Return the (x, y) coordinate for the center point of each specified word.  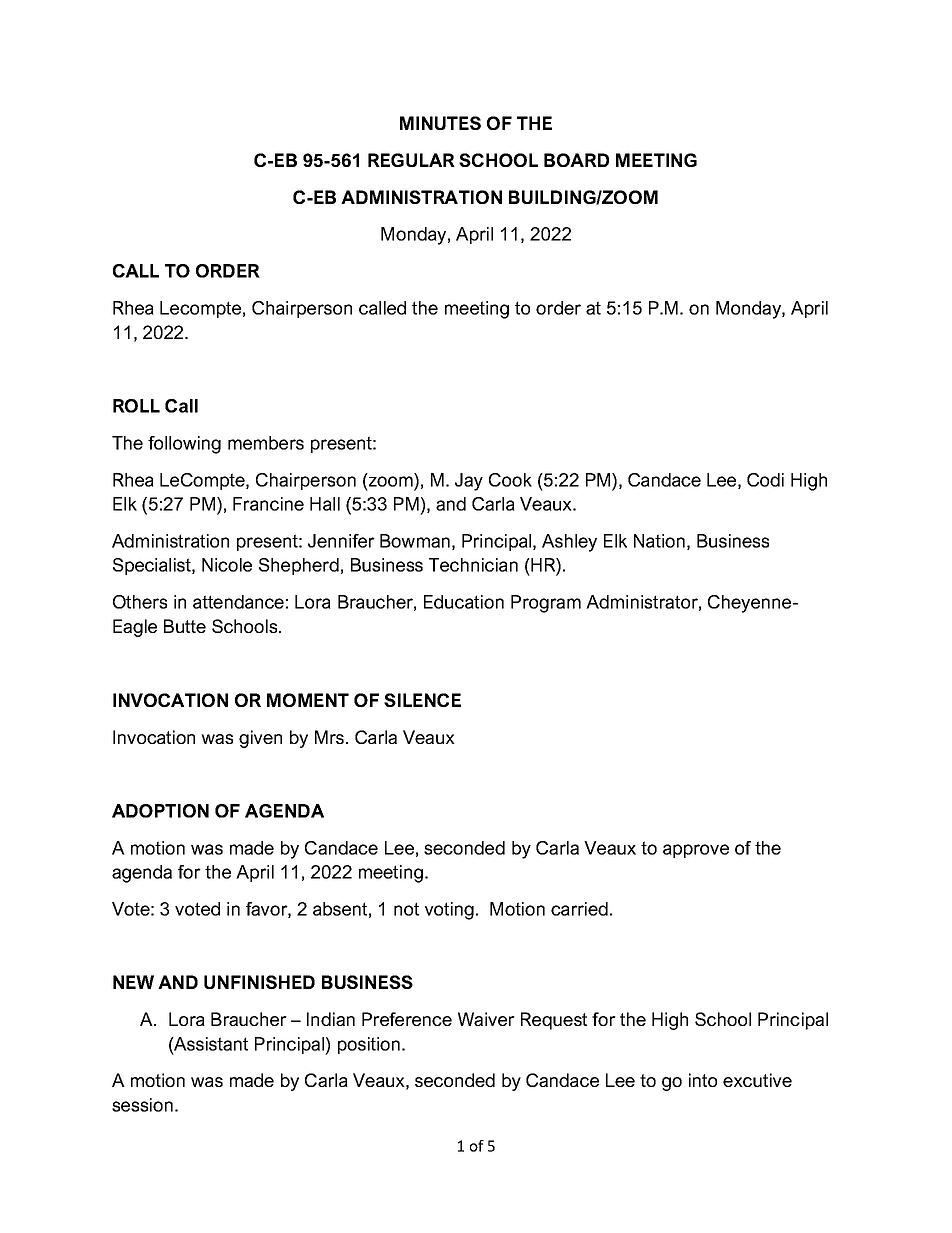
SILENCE (422, 700)
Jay (469, 482)
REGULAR (411, 160)
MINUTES (440, 123)
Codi (765, 480)
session (142, 1105)
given (260, 739)
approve (696, 851)
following (184, 445)
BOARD (576, 160)
